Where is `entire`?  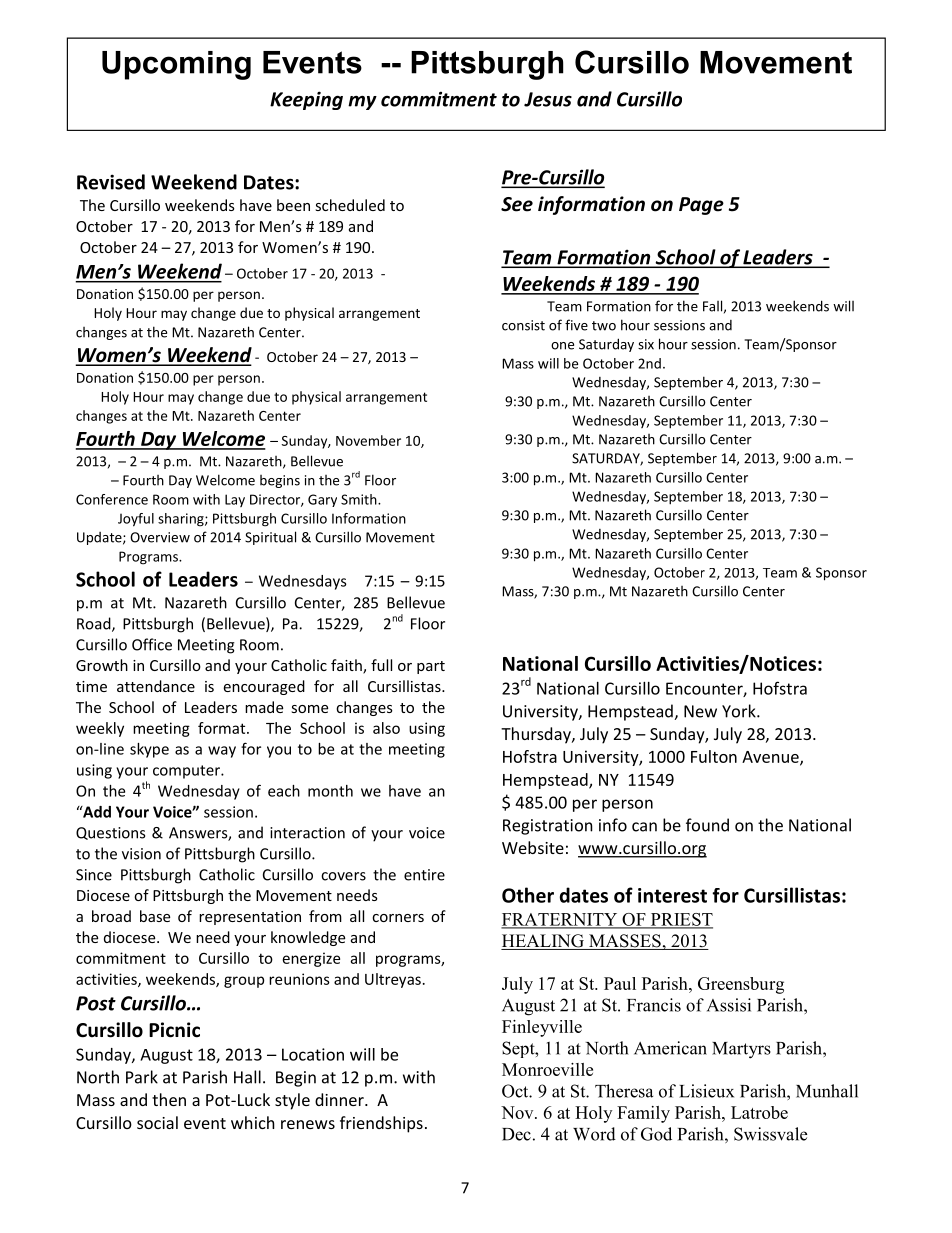 entire is located at coordinates (424, 875).
